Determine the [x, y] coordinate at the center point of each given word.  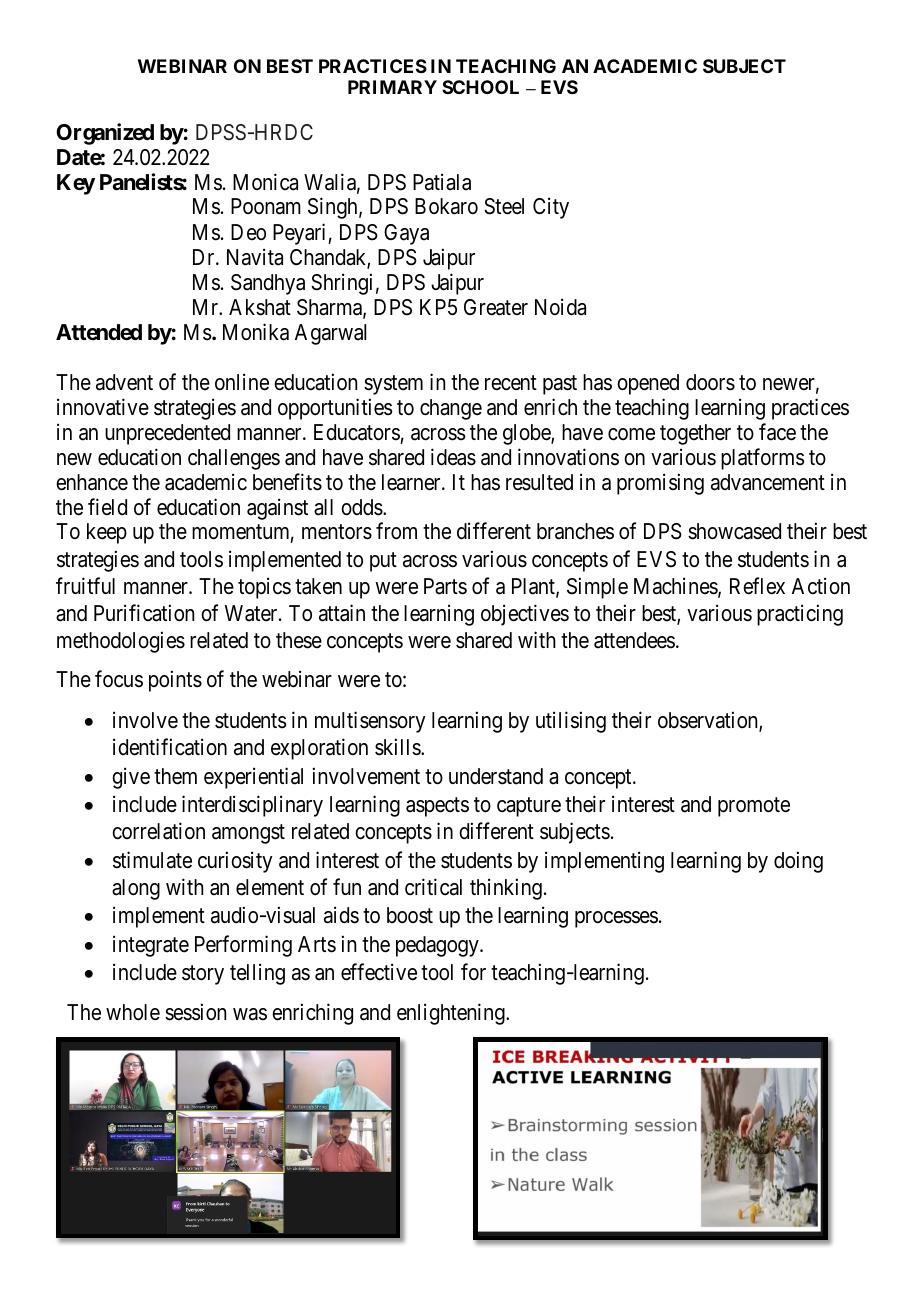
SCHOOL [480, 87]
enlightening [452, 1014]
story [203, 975]
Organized [105, 134]
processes [616, 919]
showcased [734, 531]
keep [107, 533]
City [551, 208]
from [396, 531]
